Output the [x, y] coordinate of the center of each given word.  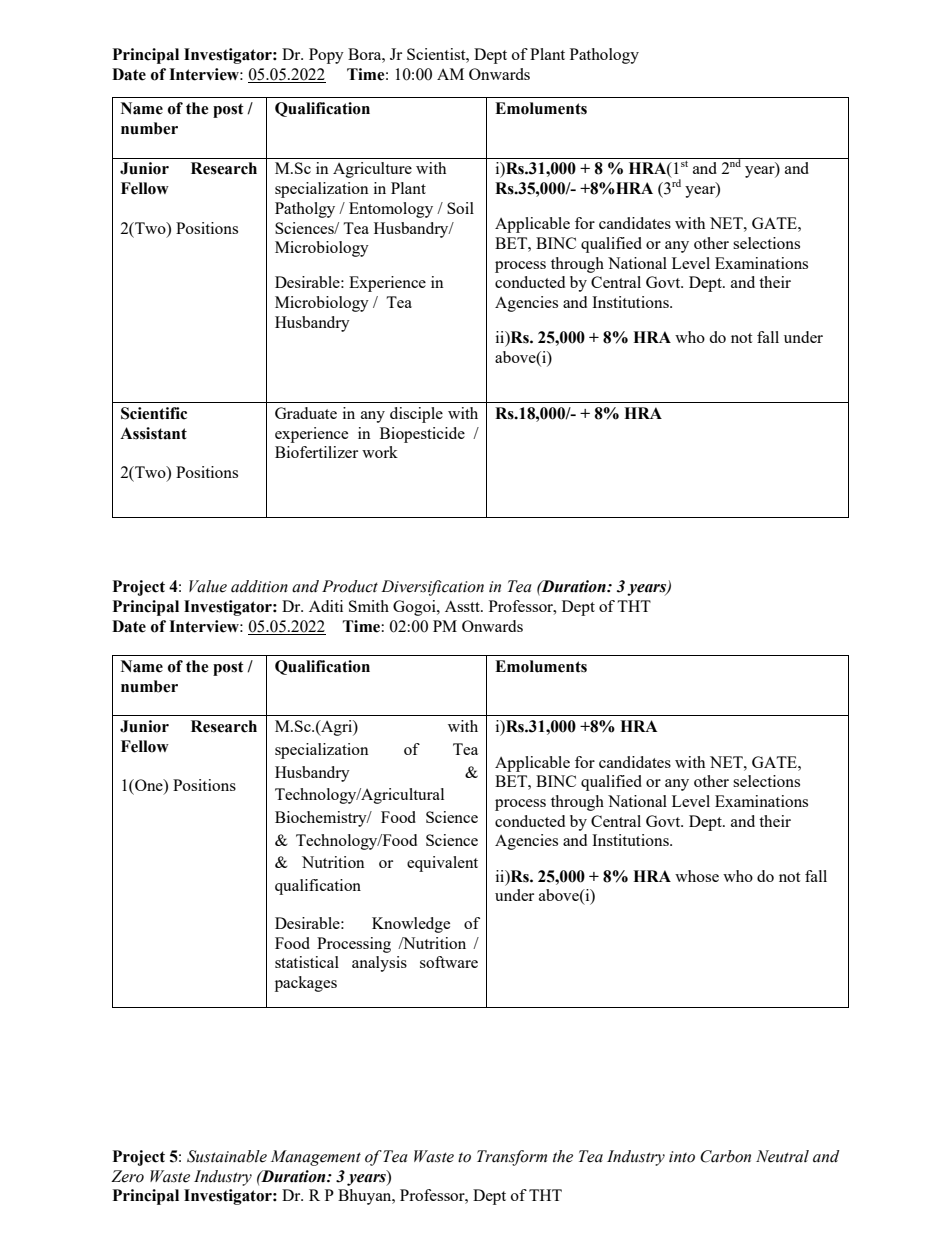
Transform [512, 1158]
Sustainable [227, 1156]
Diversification [432, 588]
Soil [460, 208]
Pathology [604, 56]
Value [208, 586]
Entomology [391, 210]
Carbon [725, 1156]
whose [697, 876]
